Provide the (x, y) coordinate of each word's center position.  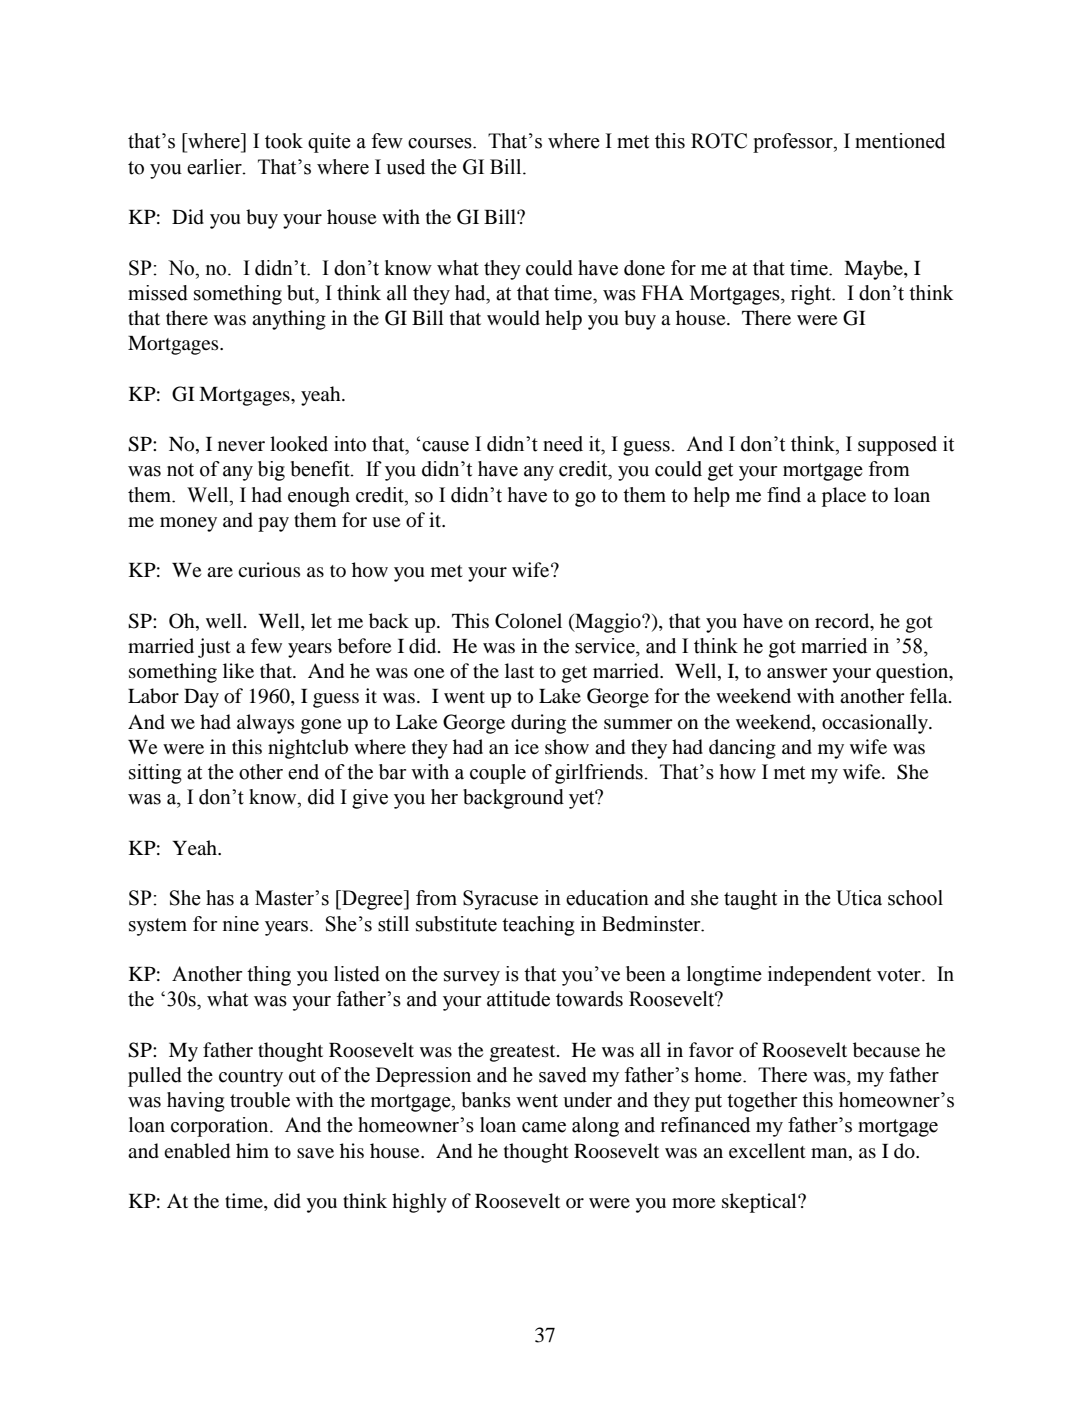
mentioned (900, 141)
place (844, 497)
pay (273, 524)
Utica (859, 898)
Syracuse (500, 900)
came (544, 1127)
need (563, 444)
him (252, 1150)
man (830, 1153)
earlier (215, 167)
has (220, 898)
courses (441, 143)
